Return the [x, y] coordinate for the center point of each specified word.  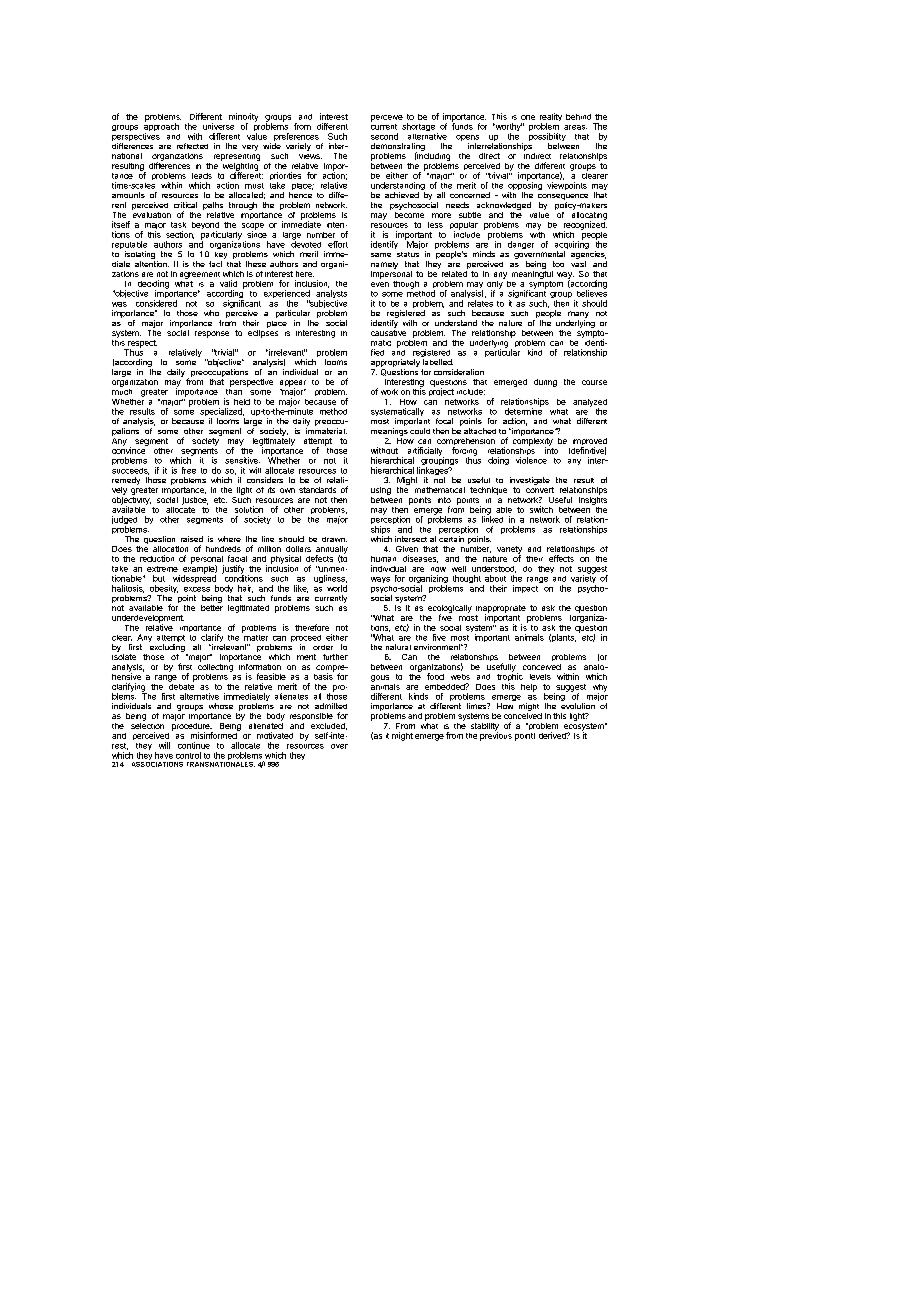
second [384, 136]
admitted [331, 706]
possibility [547, 138]
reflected [192, 146]
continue [194, 745]
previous [496, 735]
